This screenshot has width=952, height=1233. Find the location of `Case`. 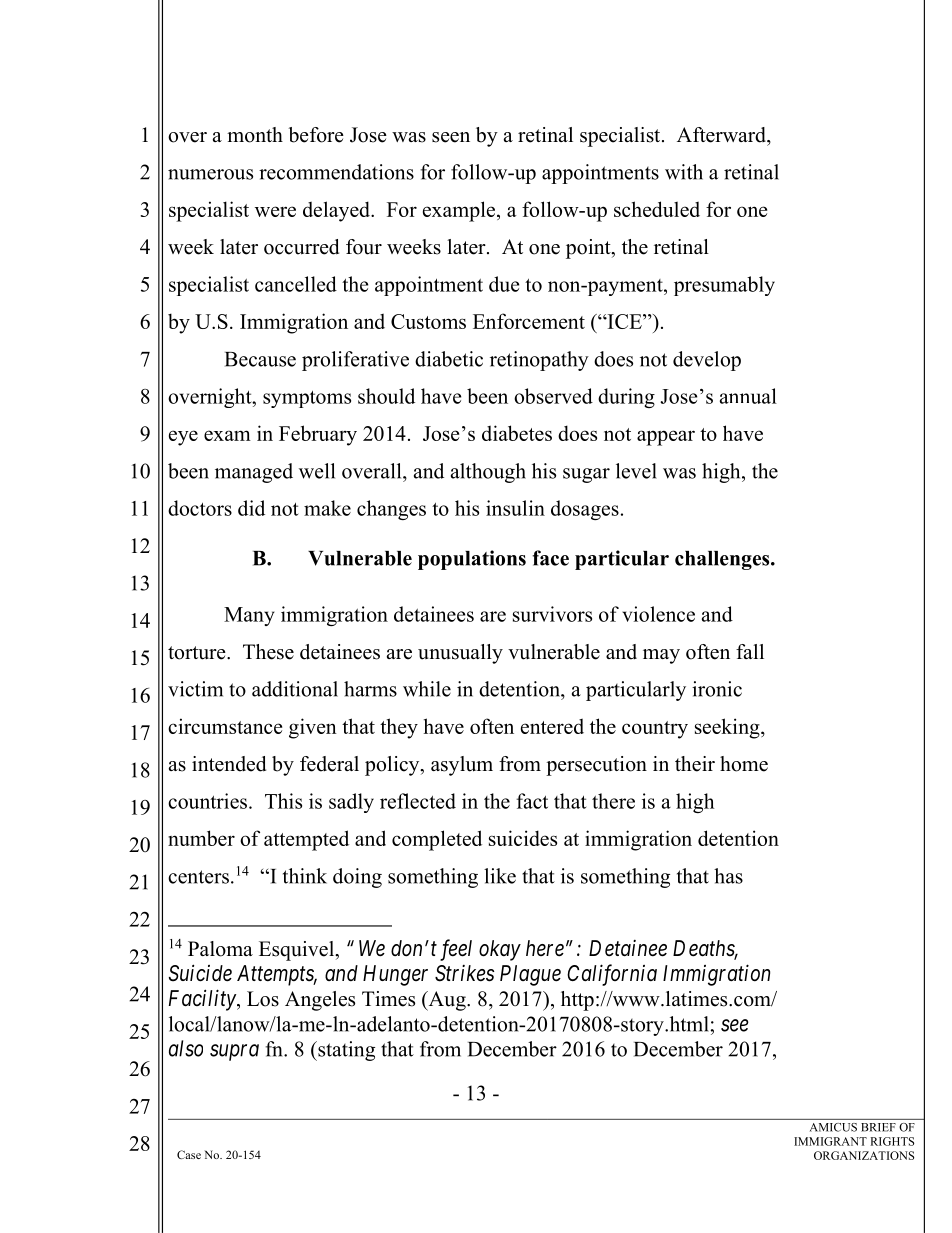

Case is located at coordinates (189, 1154).
